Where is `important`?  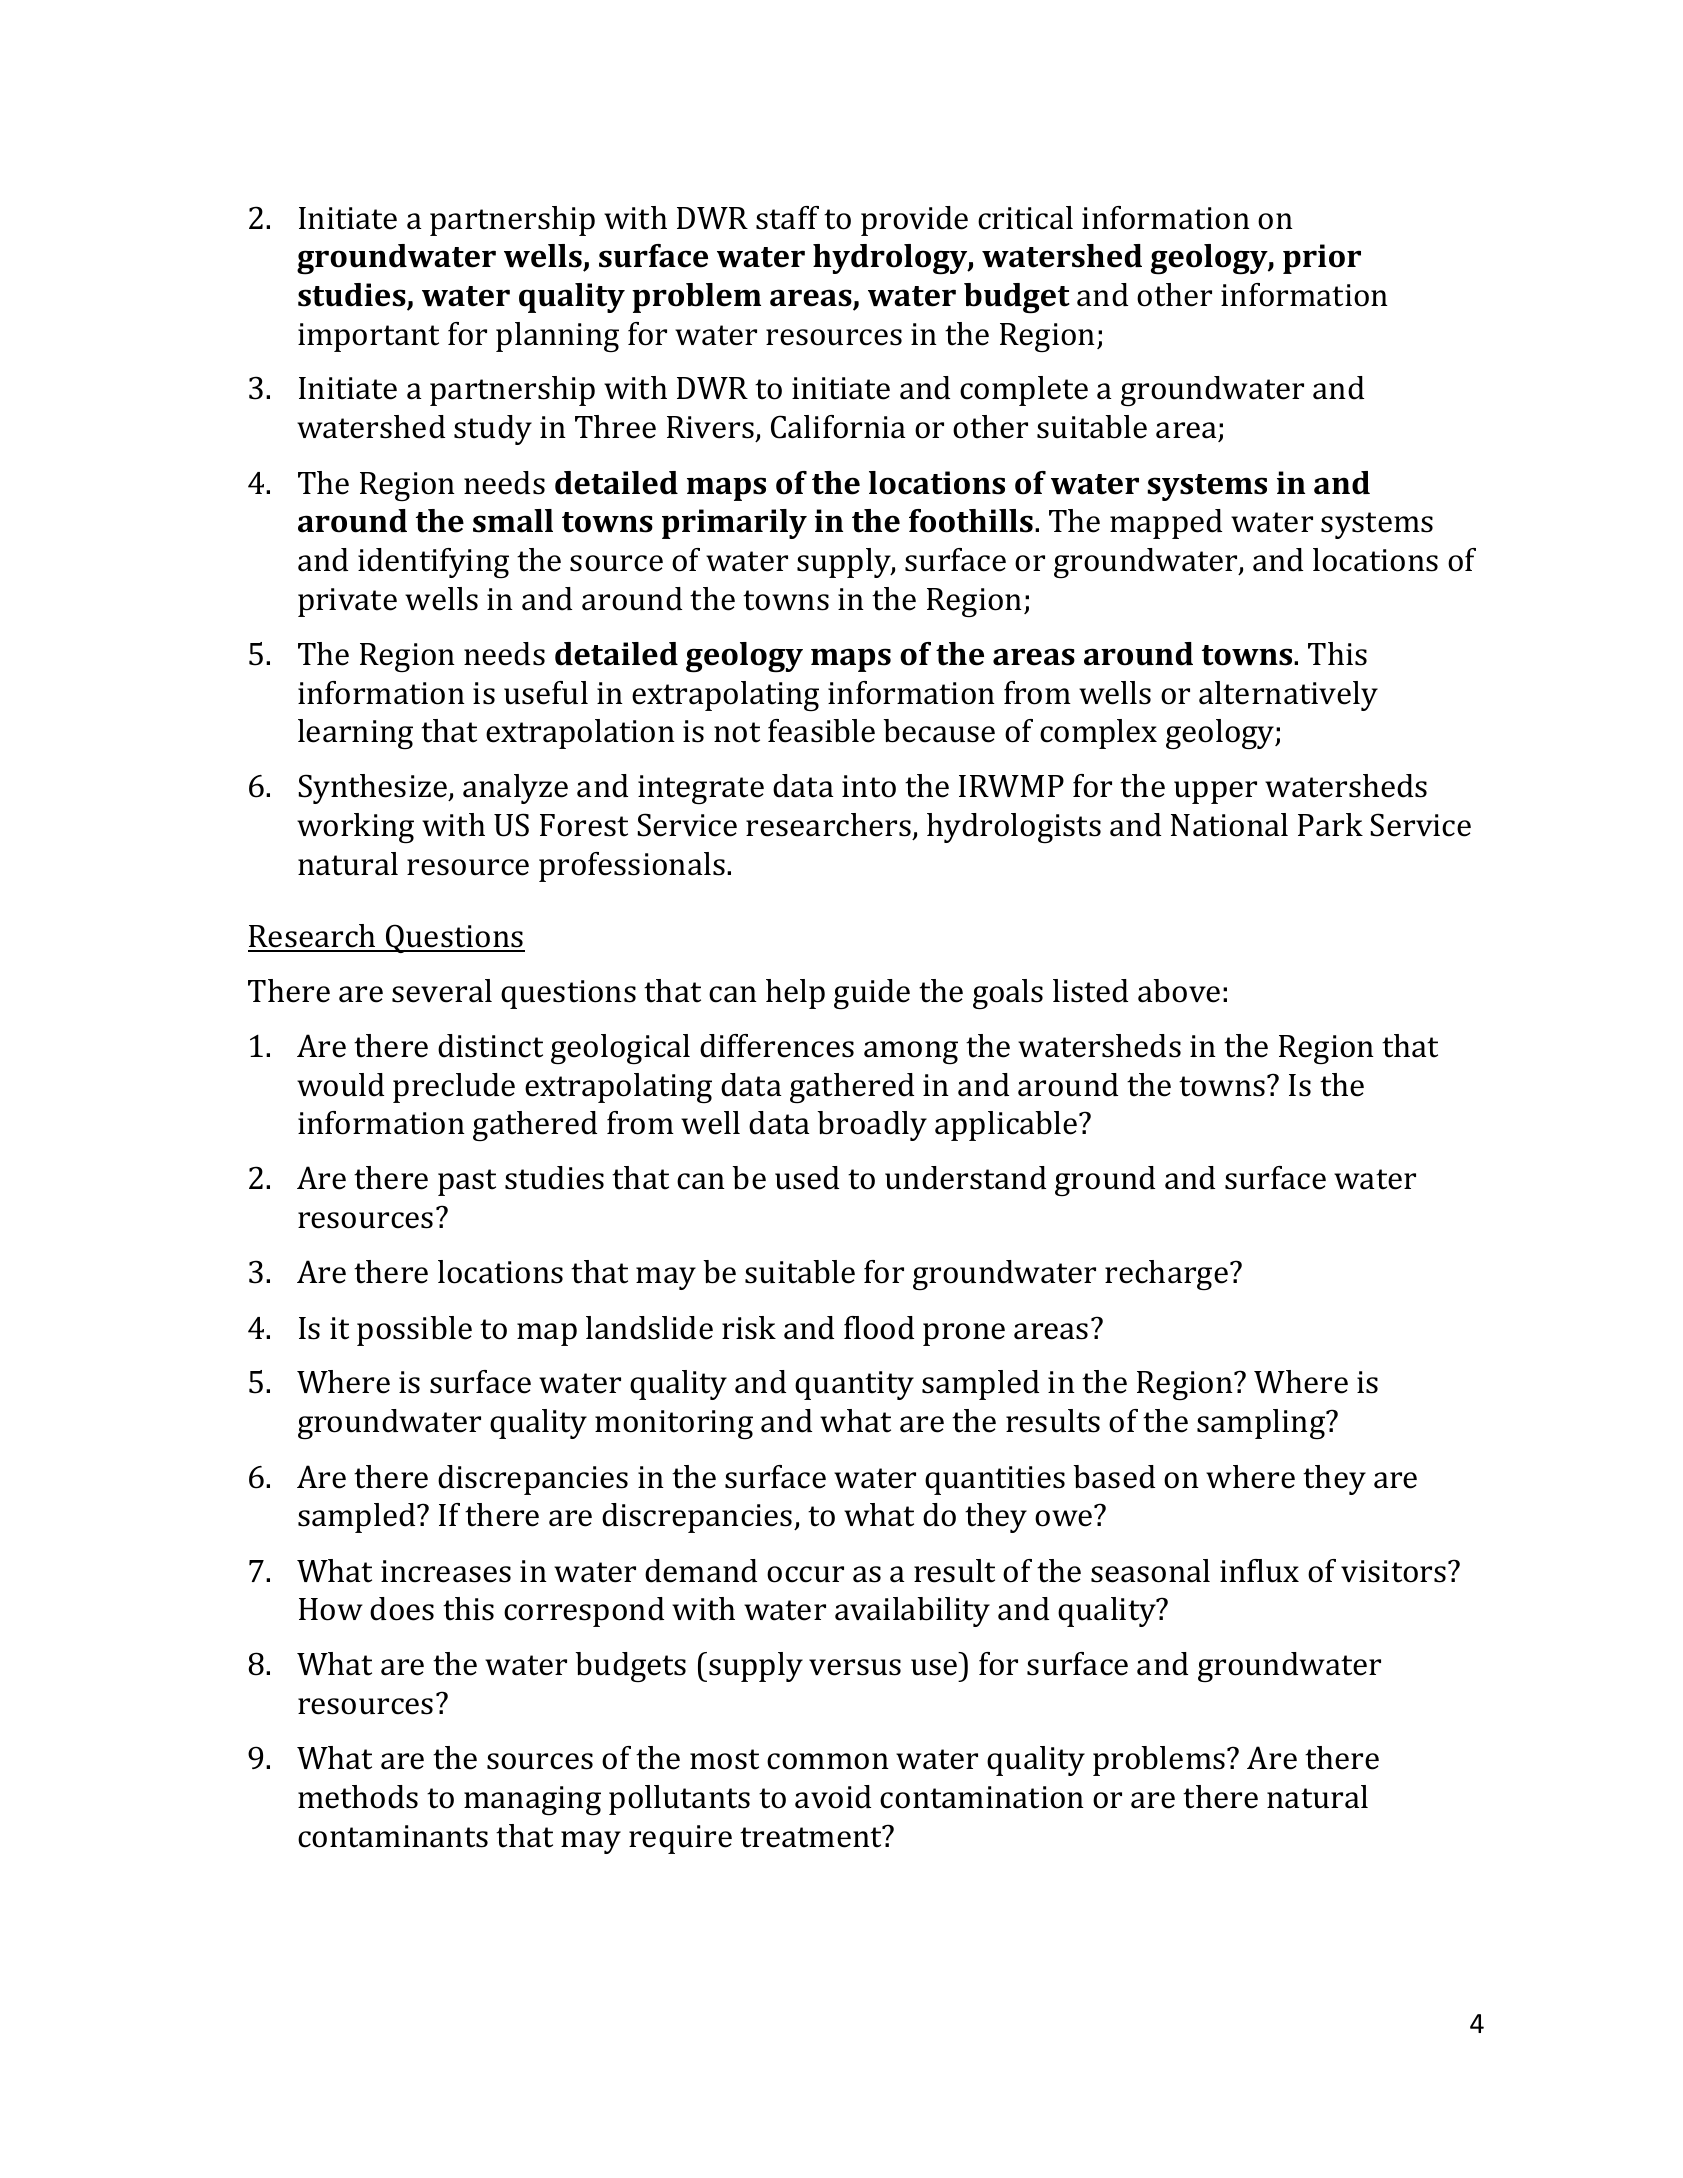
important is located at coordinates (368, 337).
